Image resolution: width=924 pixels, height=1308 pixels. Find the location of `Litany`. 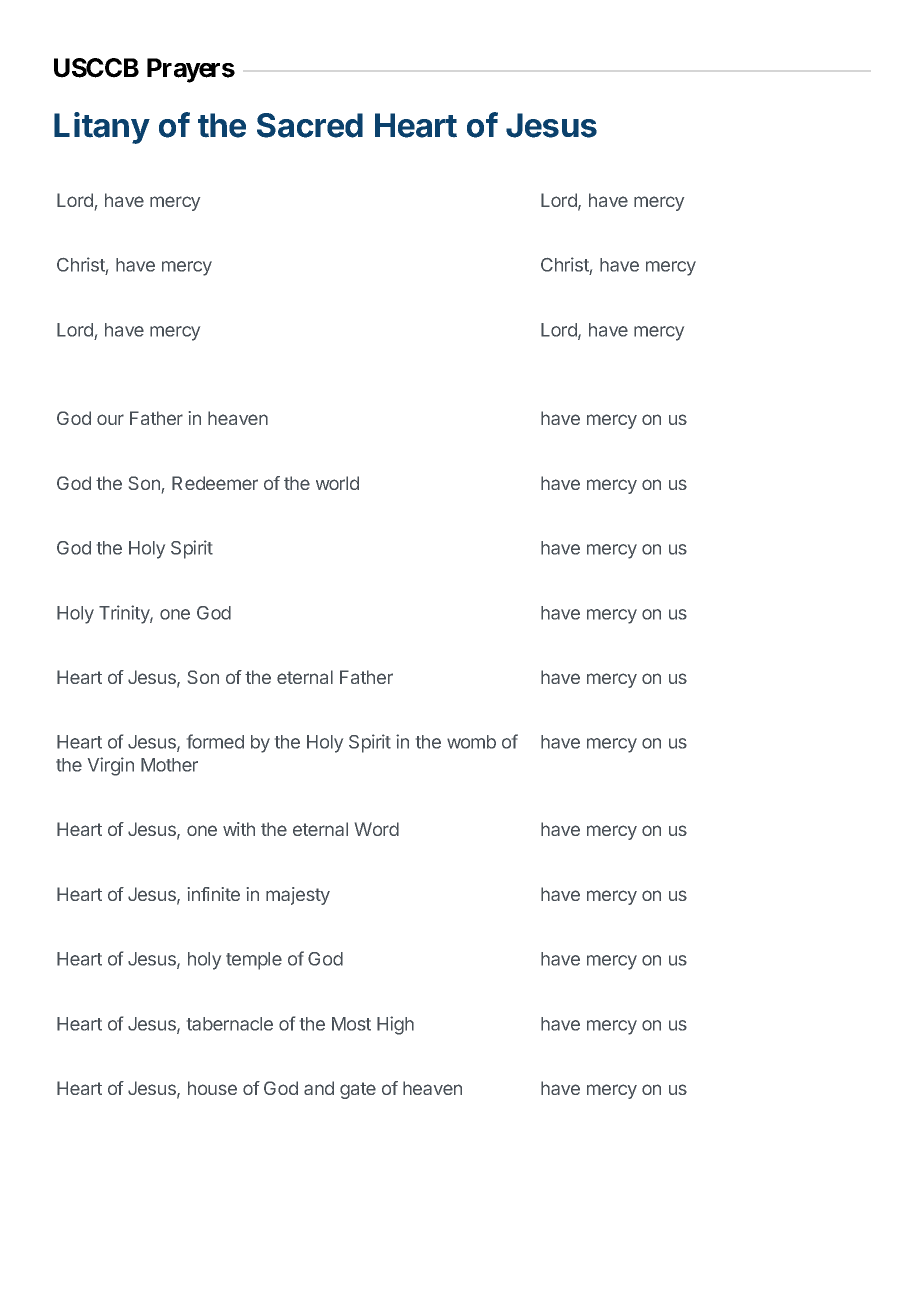

Litany is located at coordinates (102, 128).
